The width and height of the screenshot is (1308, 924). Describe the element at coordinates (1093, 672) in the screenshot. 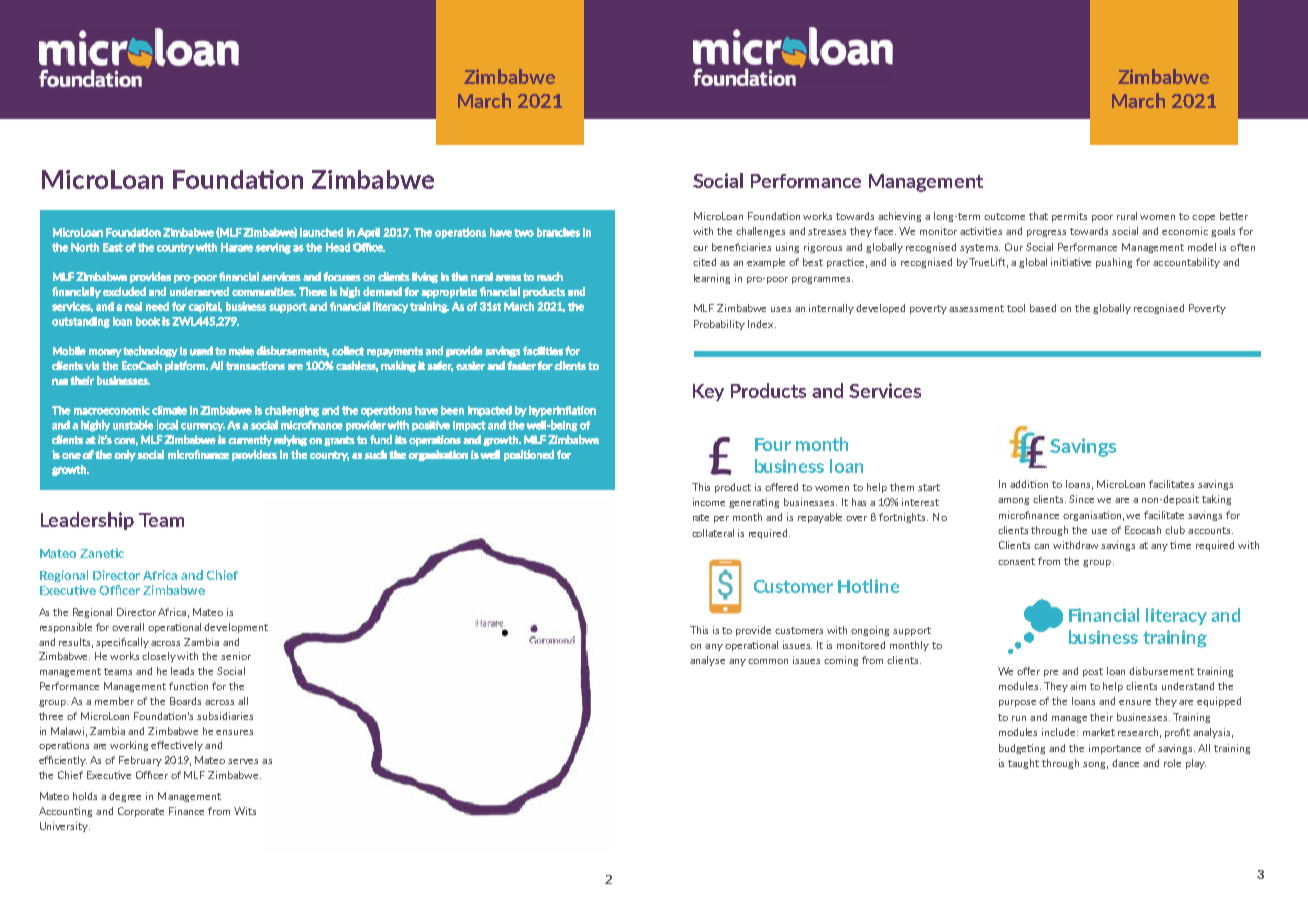

I see `post` at that location.
